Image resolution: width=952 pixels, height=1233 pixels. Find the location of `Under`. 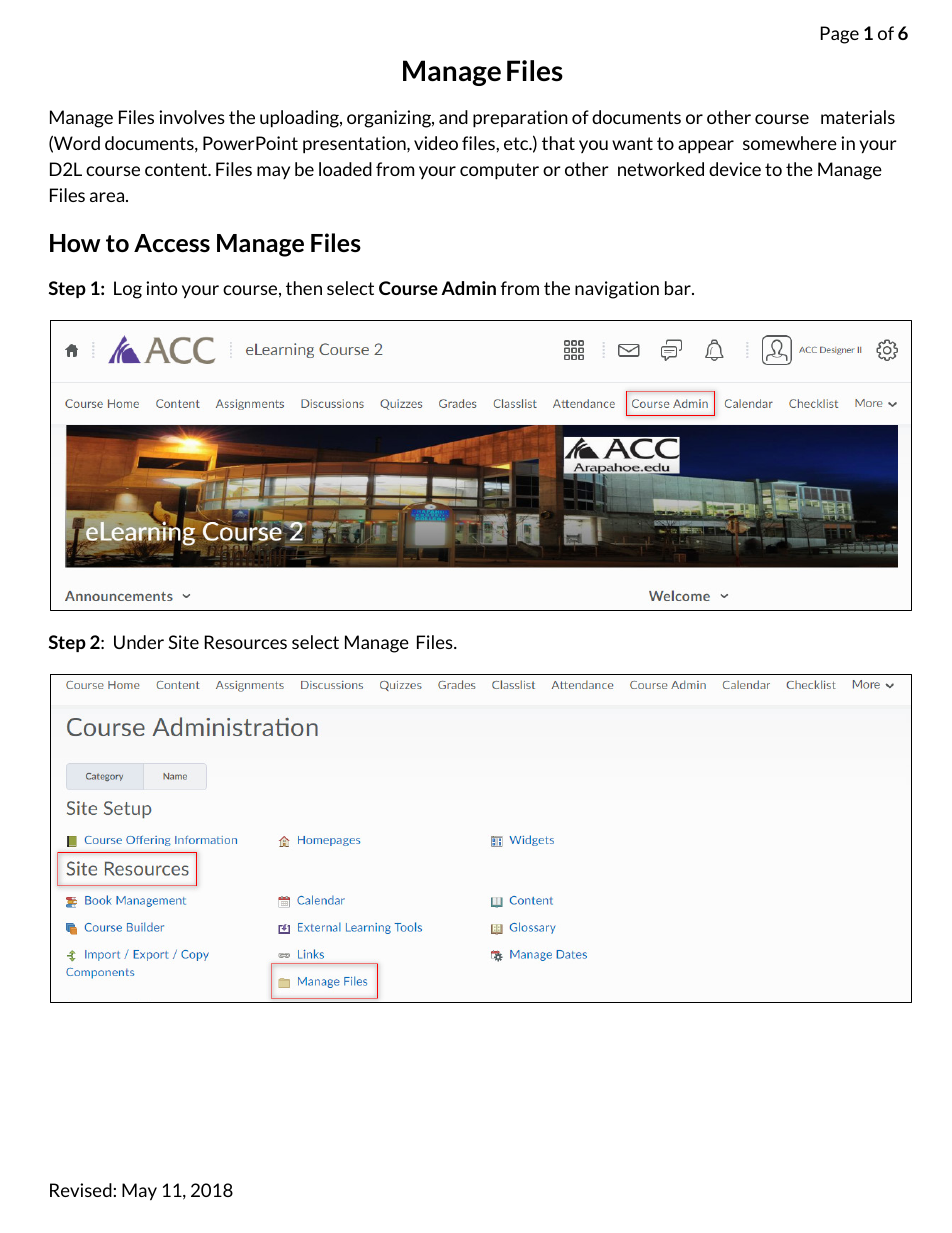

Under is located at coordinates (139, 642).
